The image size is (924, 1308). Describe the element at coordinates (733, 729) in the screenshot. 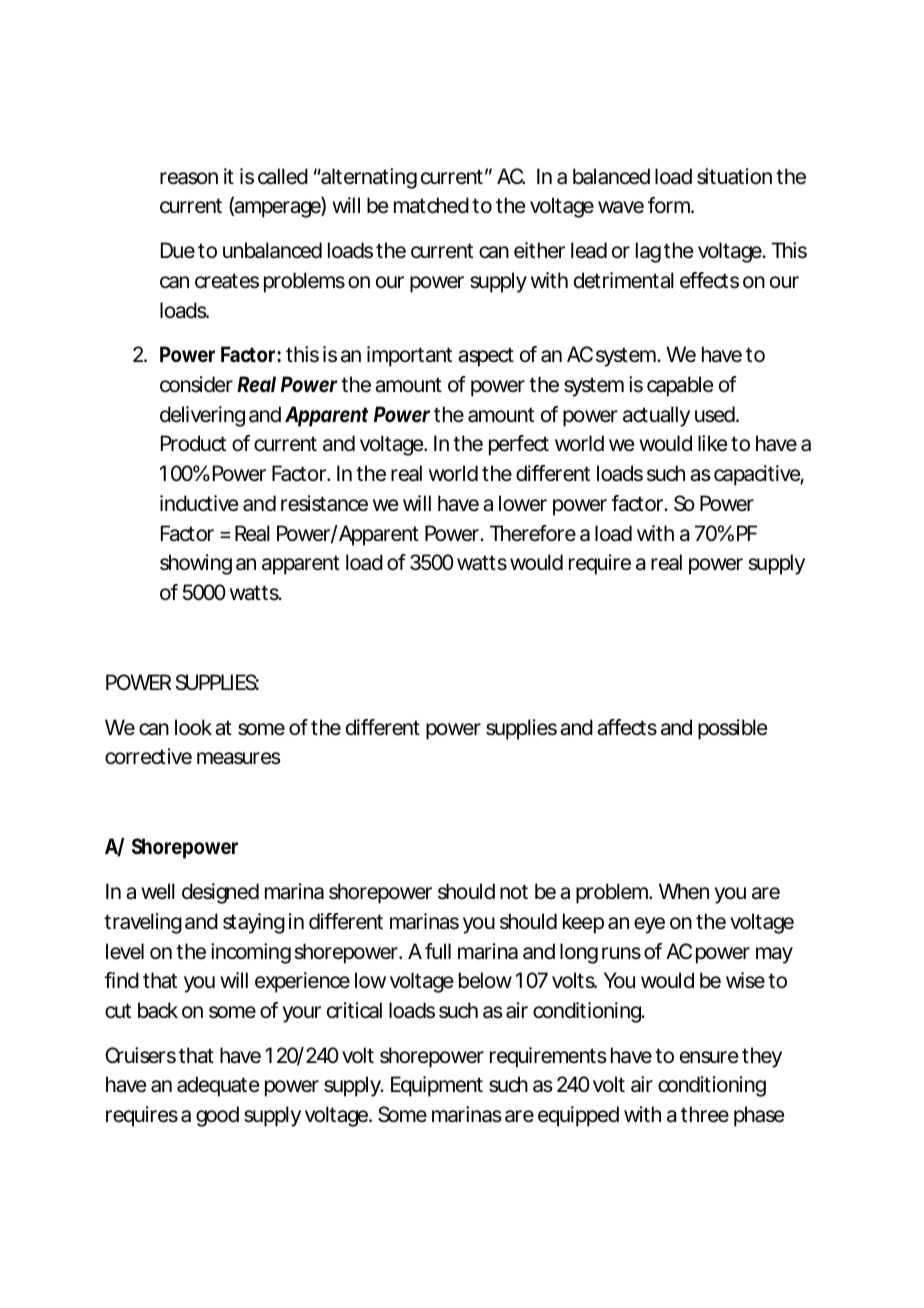

I see `possible` at that location.
